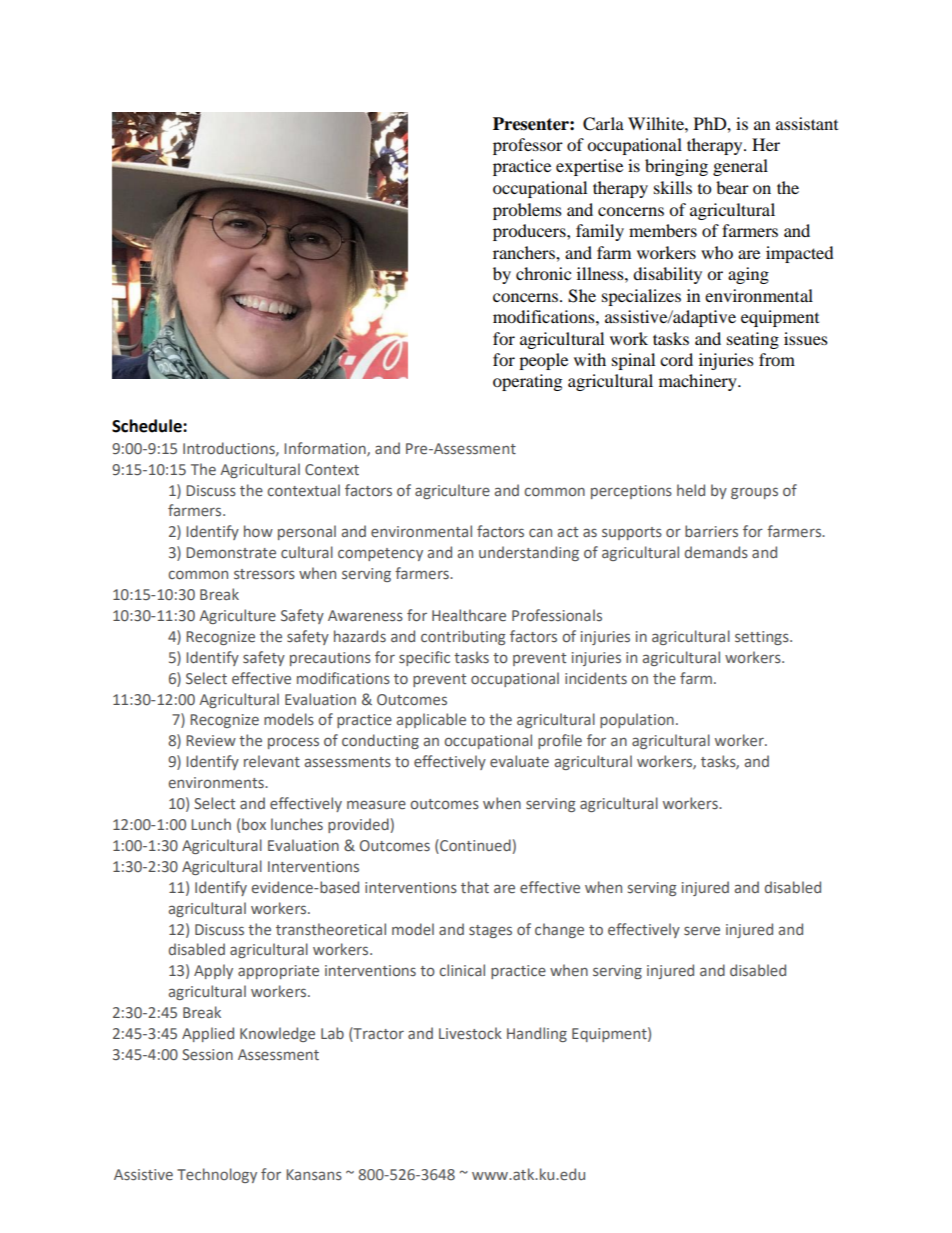 The height and width of the screenshot is (1233, 952). I want to click on machinery, so click(699, 382).
